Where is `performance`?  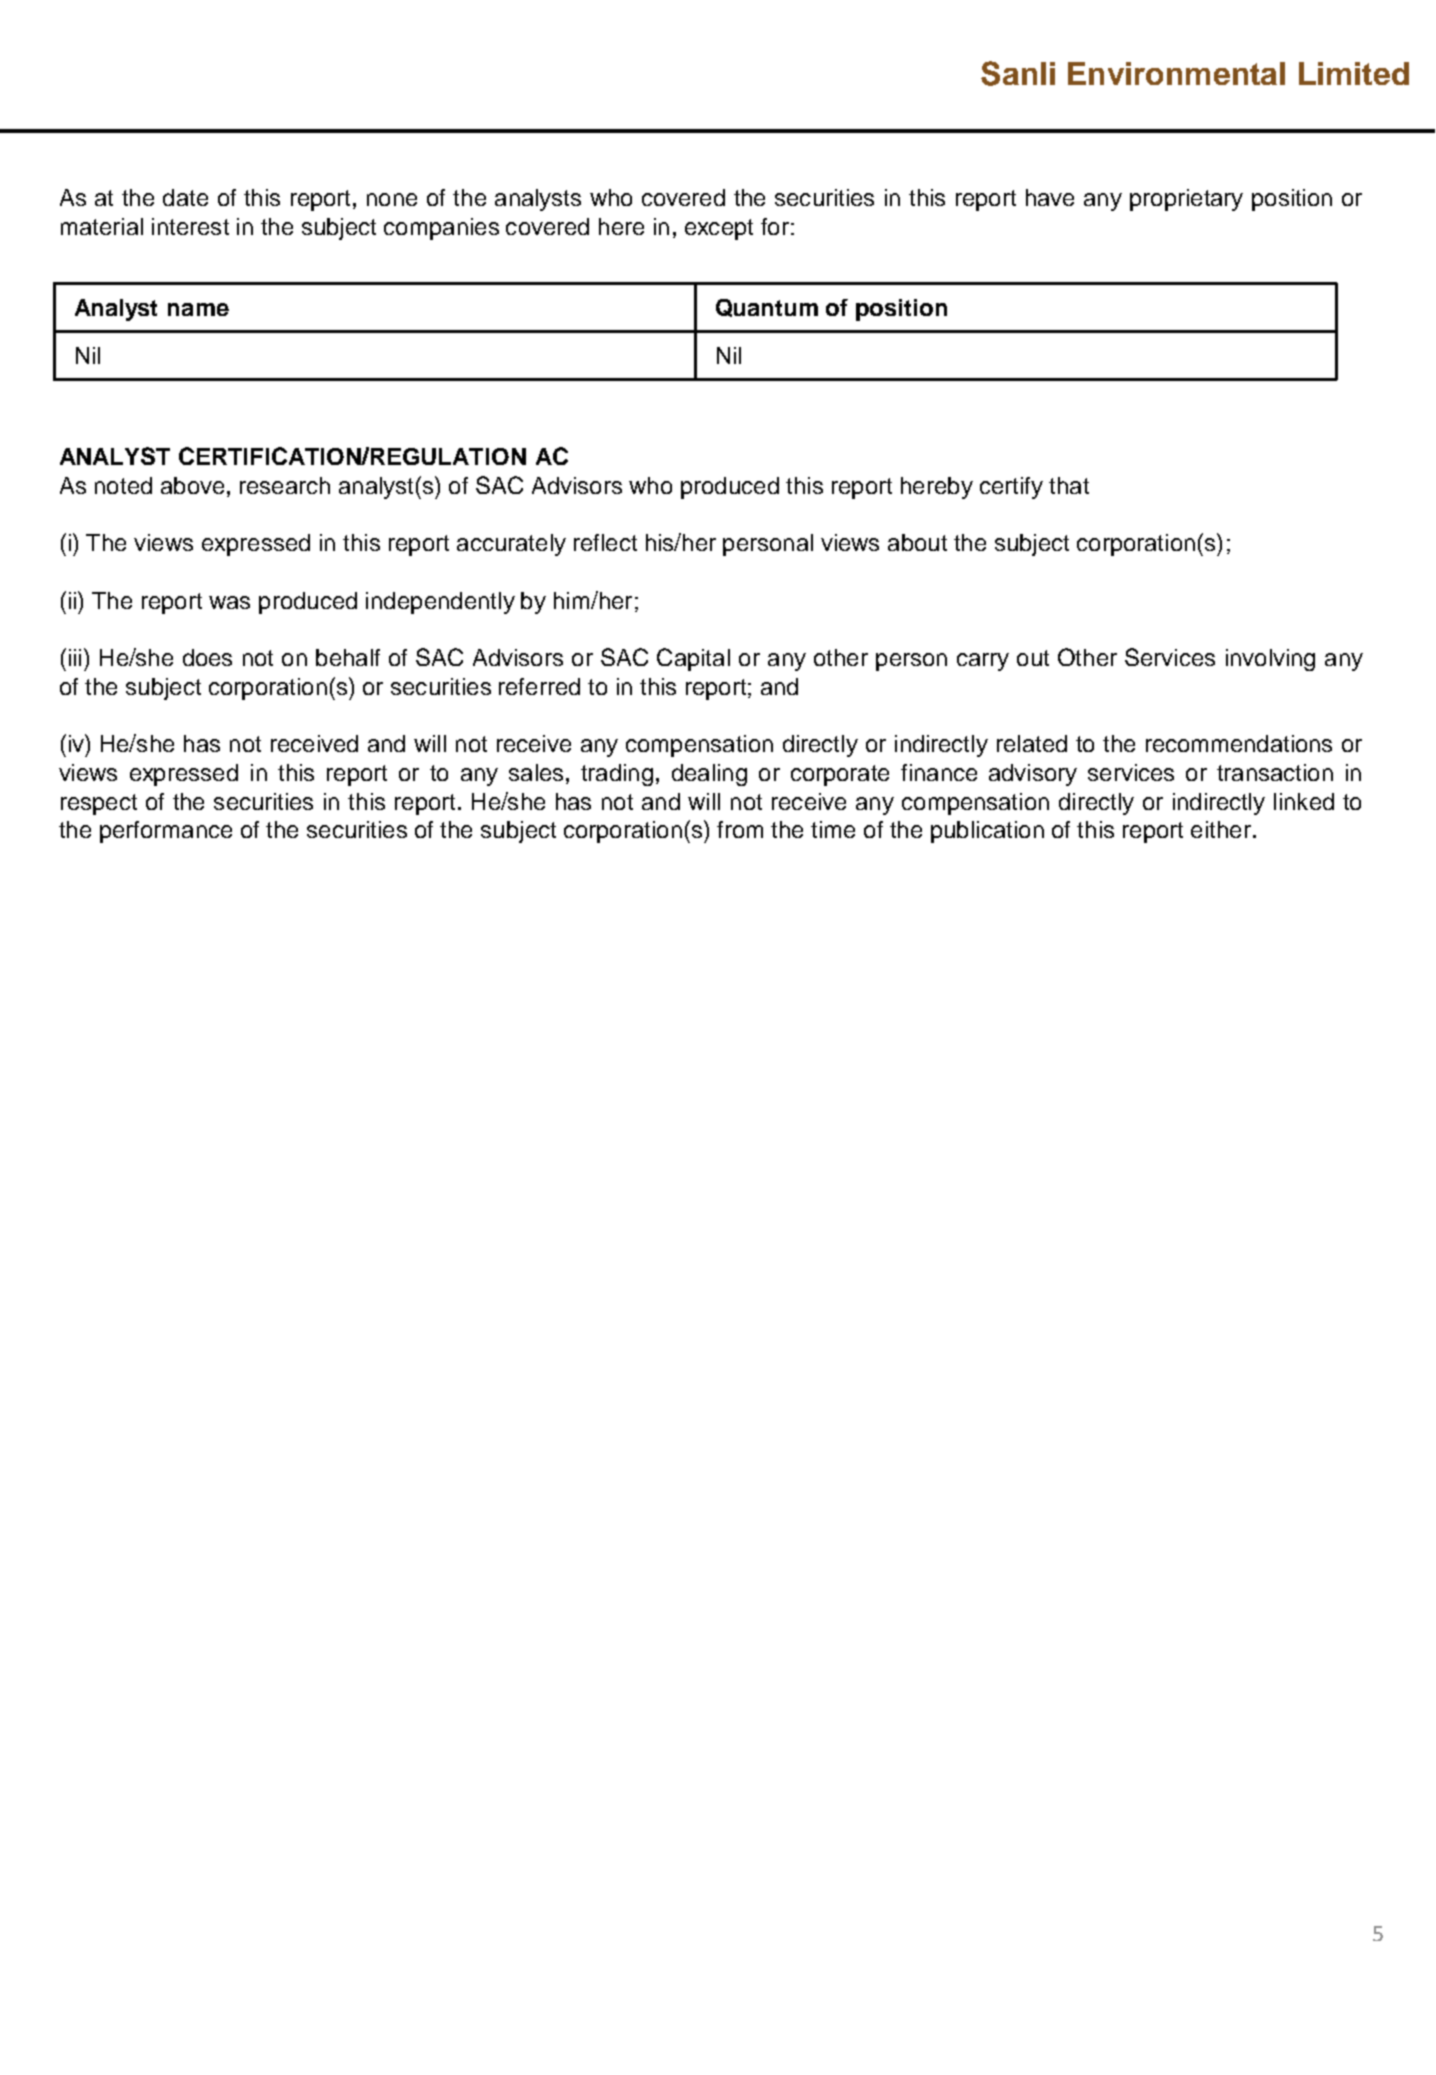 performance is located at coordinates (166, 832).
